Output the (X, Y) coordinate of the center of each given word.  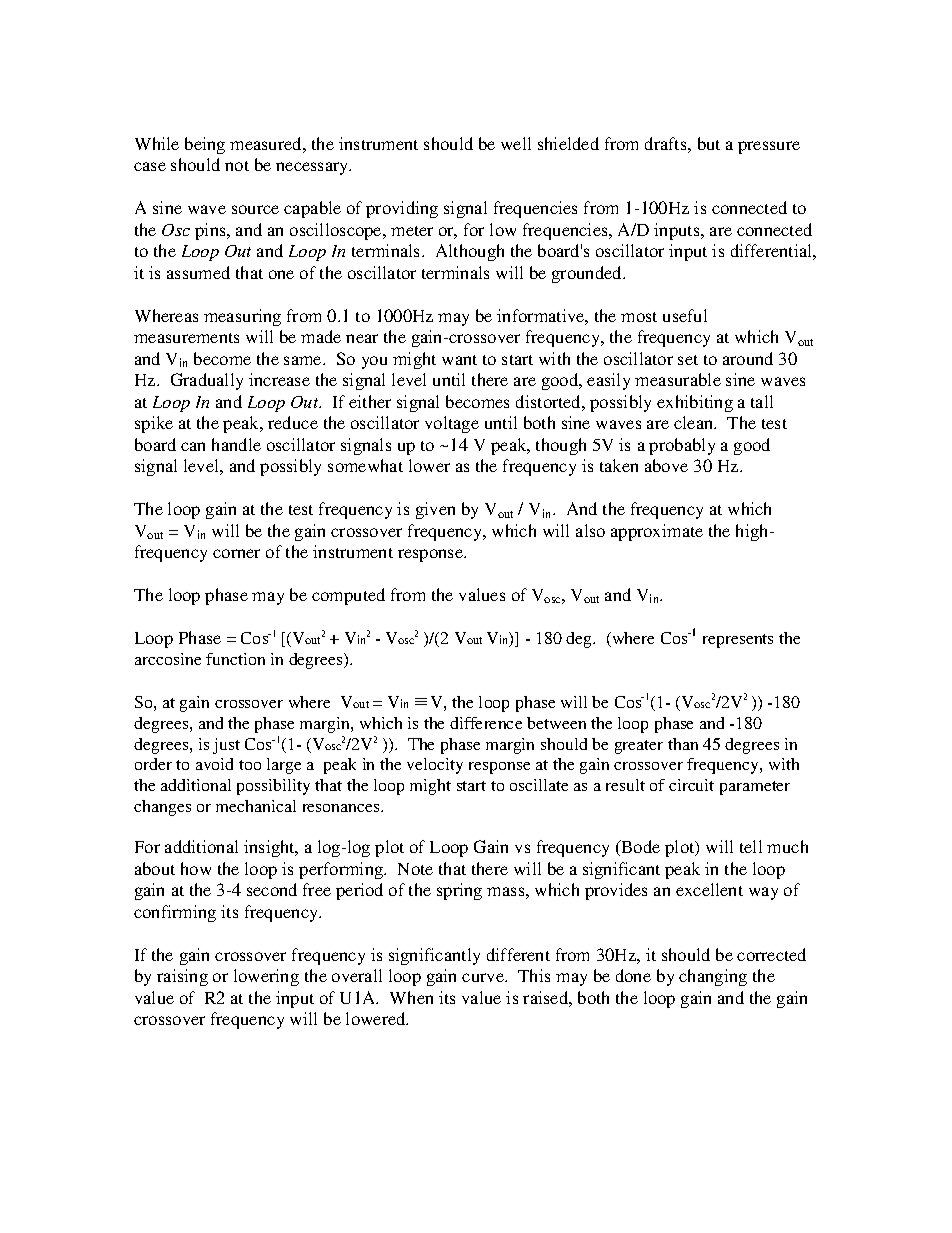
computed (348, 596)
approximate (657, 532)
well (516, 143)
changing (713, 977)
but (709, 143)
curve (484, 977)
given (435, 510)
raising (182, 977)
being (205, 145)
